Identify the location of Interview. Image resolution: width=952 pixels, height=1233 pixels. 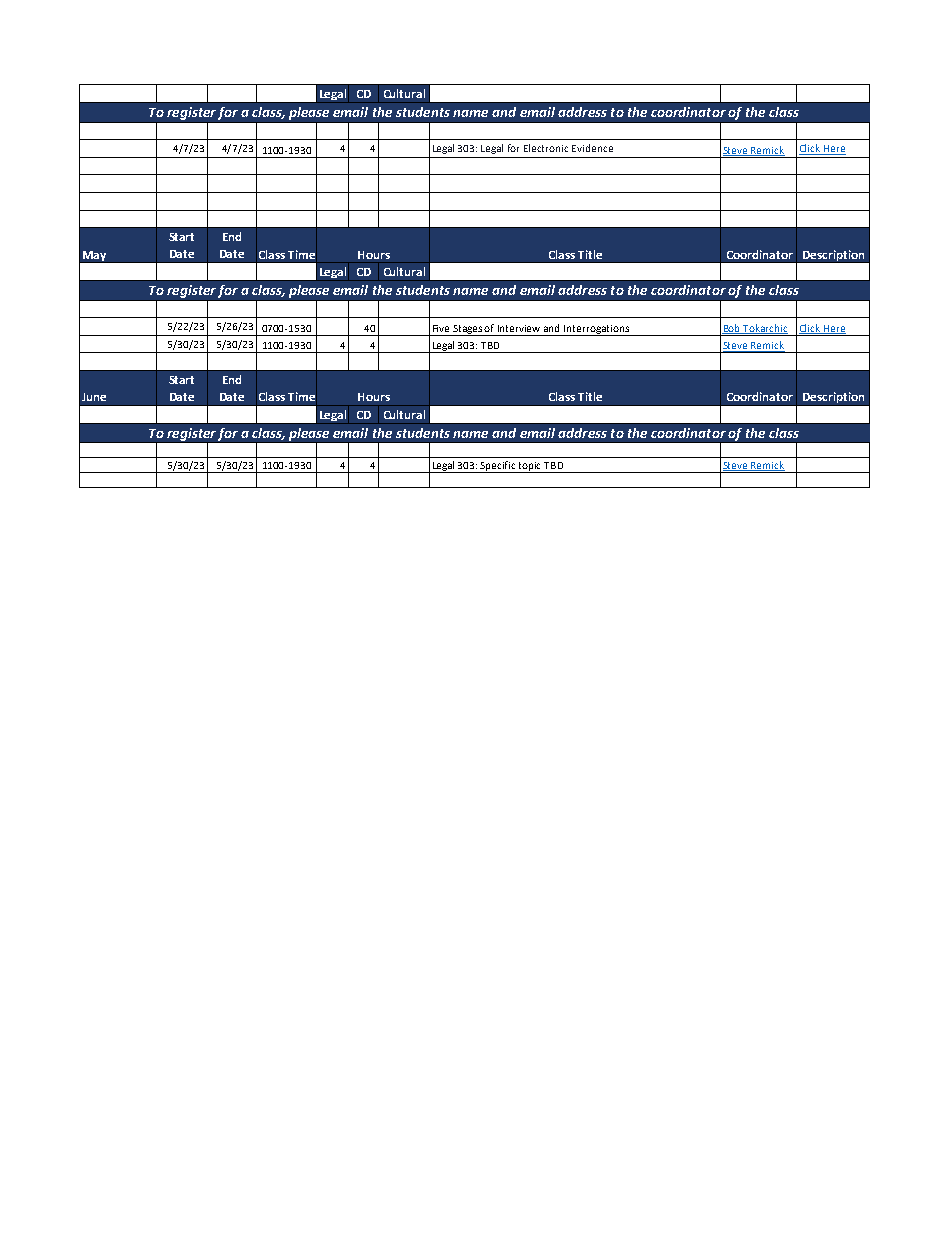
(519, 328).
